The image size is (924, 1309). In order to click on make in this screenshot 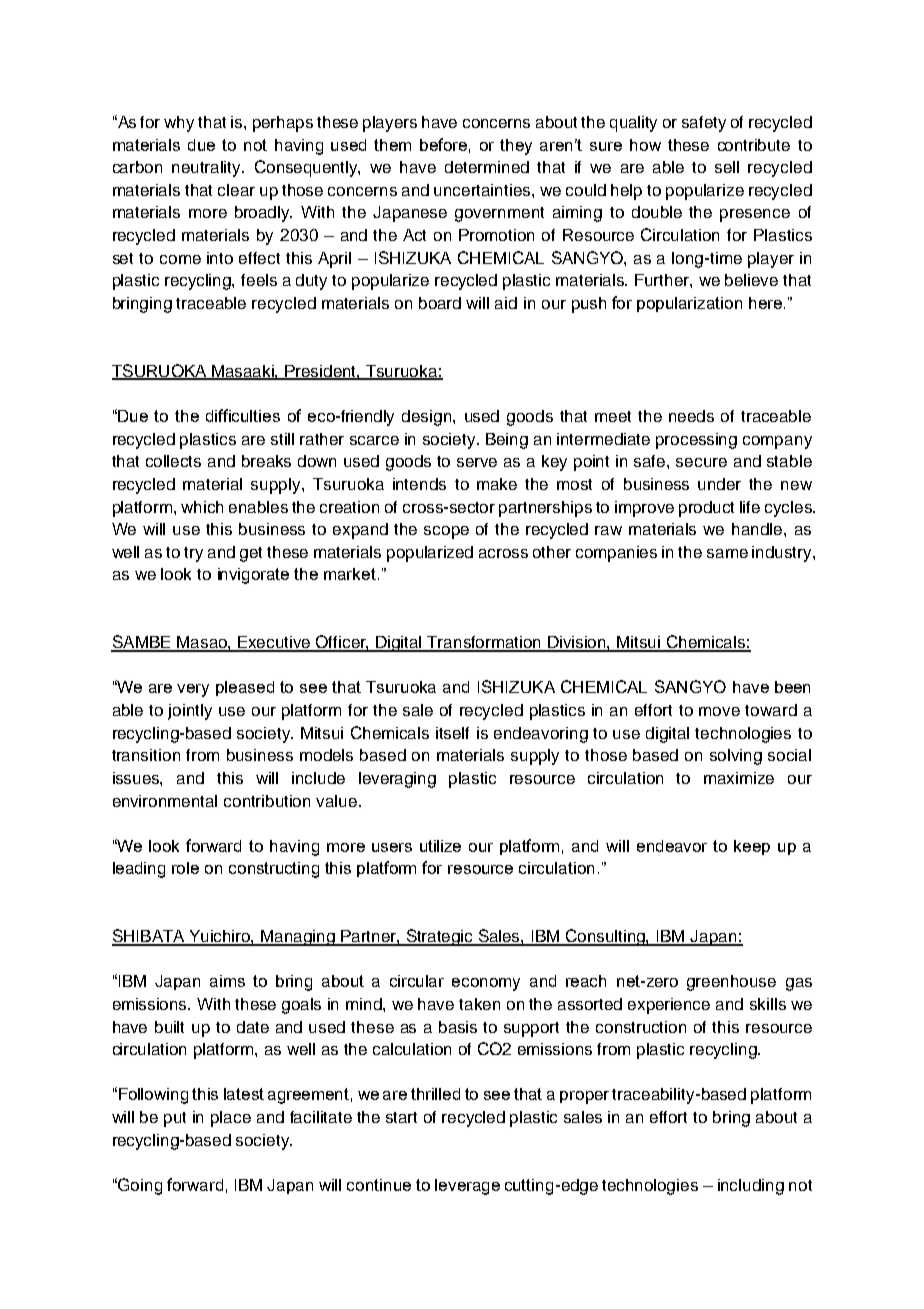, I will do `click(497, 484)`.
